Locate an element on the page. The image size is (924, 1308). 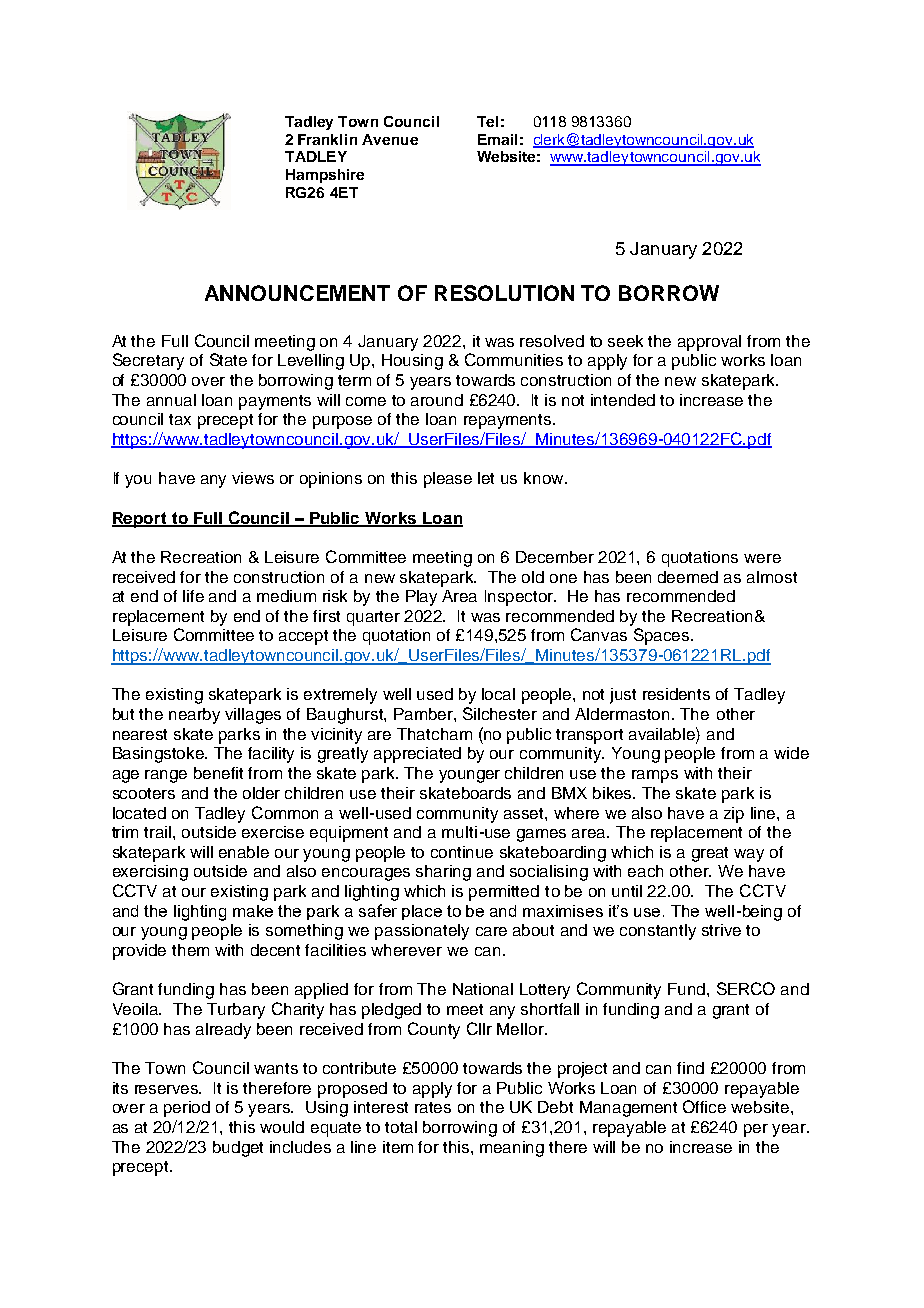
life is located at coordinates (193, 596).
